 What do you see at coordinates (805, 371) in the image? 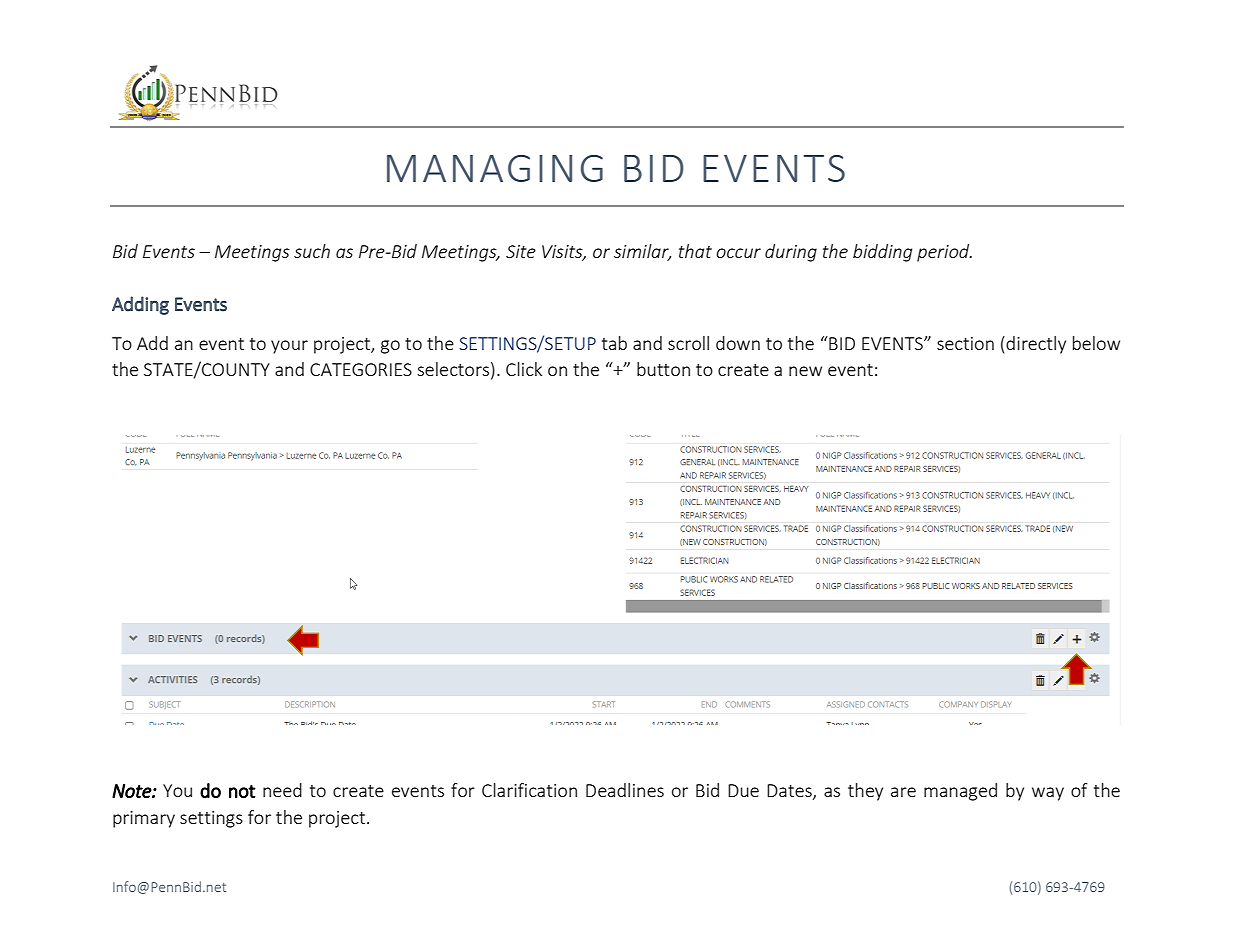
I see `new` at bounding box center [805, 371].
